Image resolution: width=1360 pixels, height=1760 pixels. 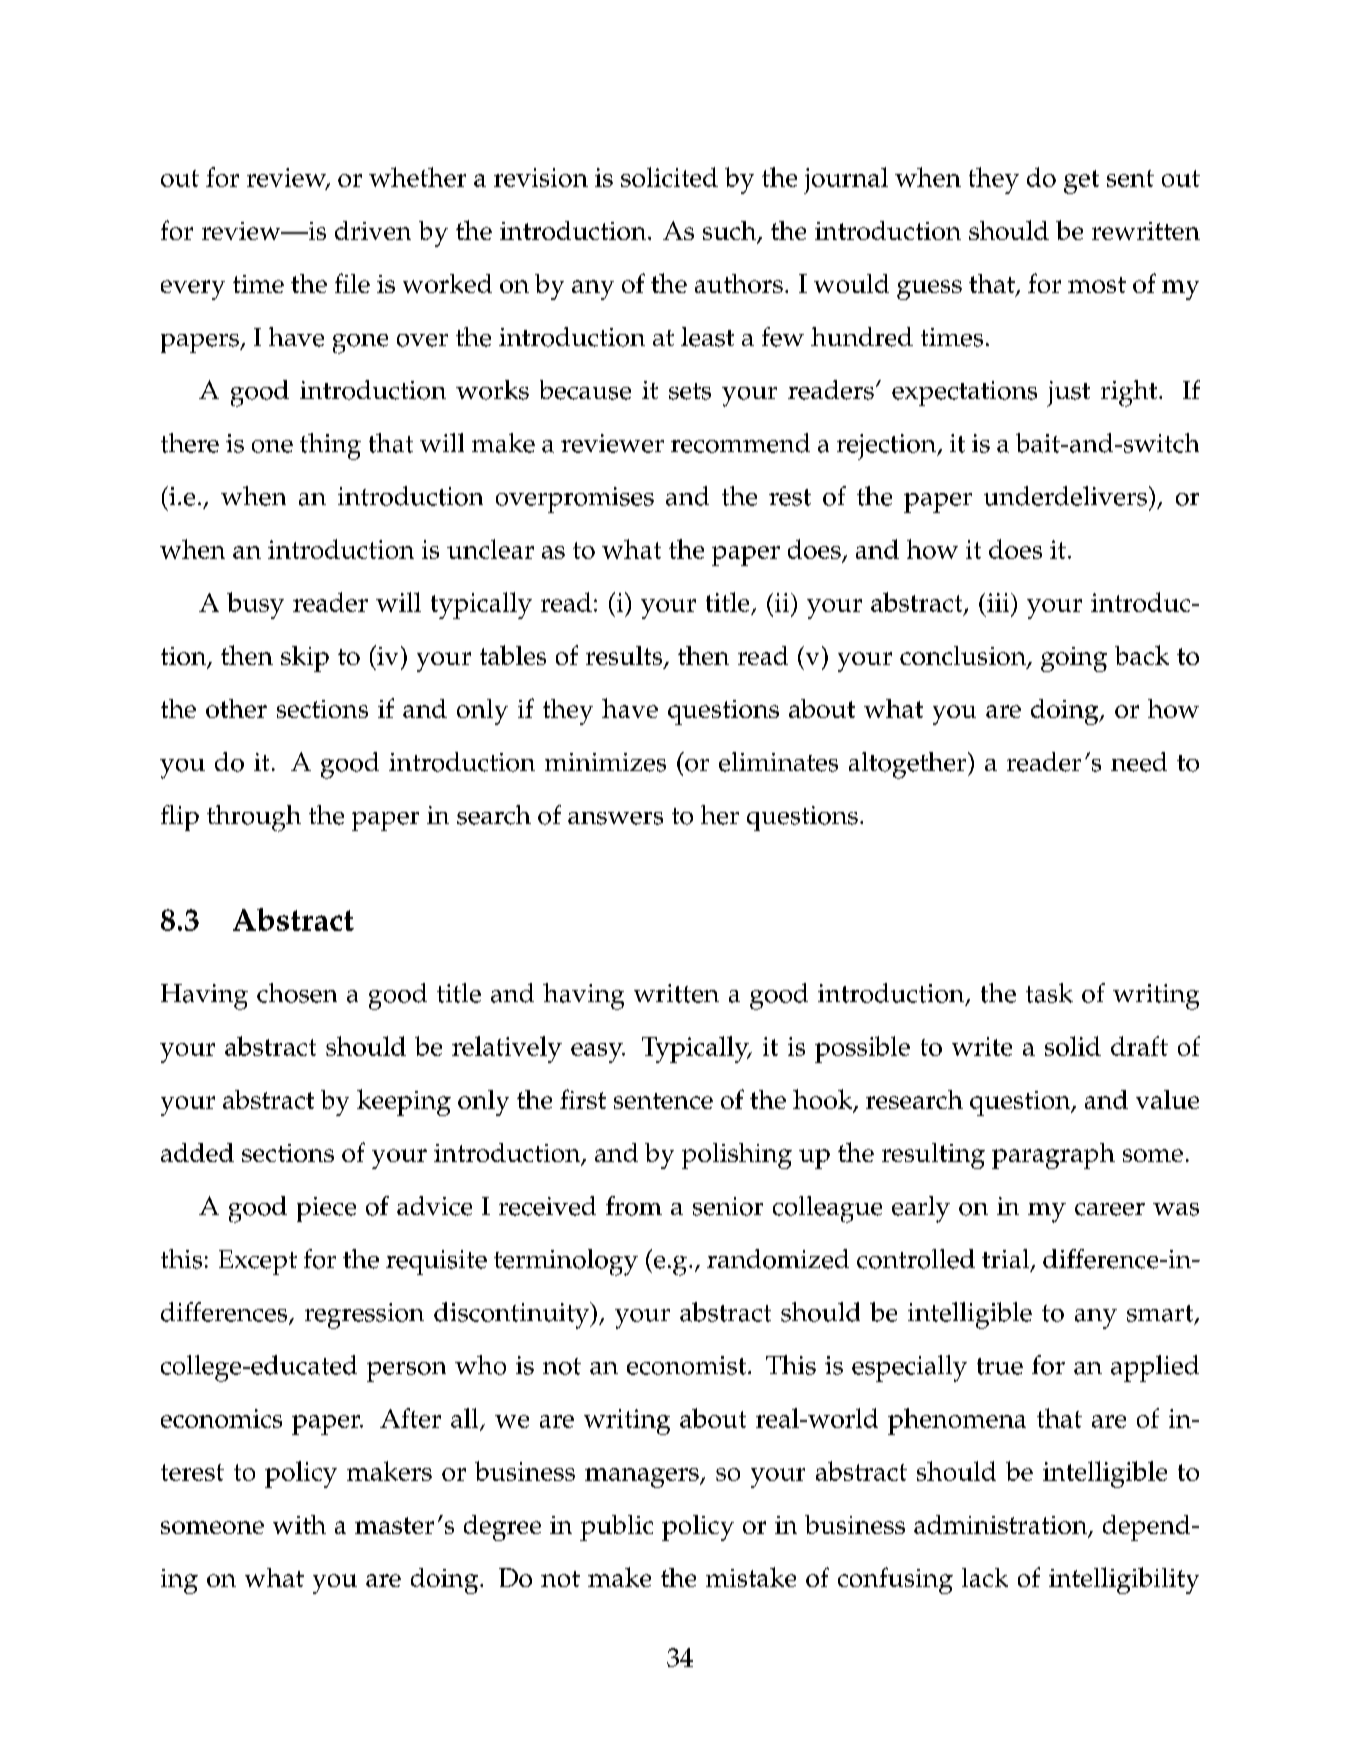 I want to click on first, so click(x=583, y=1099).
